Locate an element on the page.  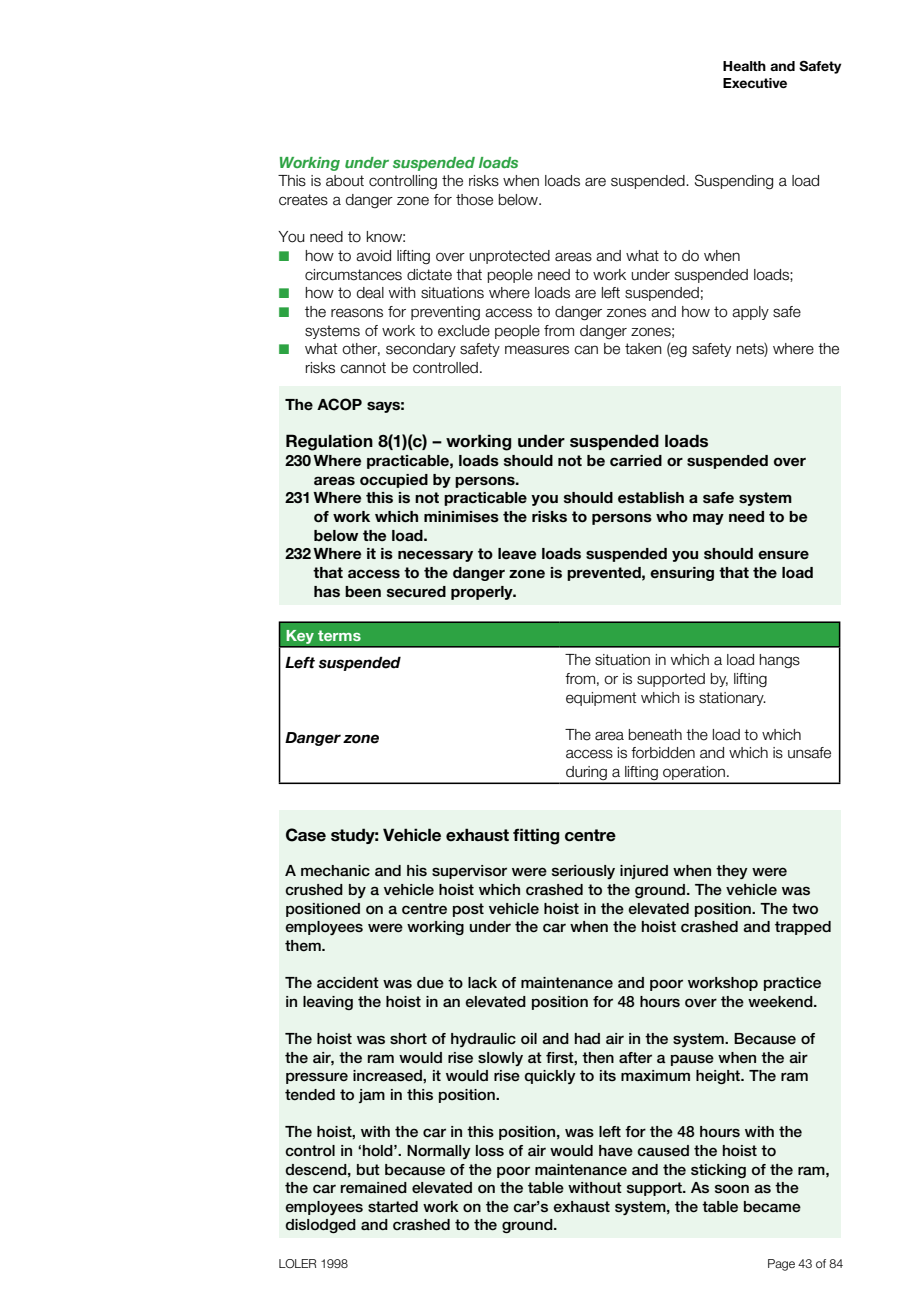
became is located at coordinates (772, 1207).
